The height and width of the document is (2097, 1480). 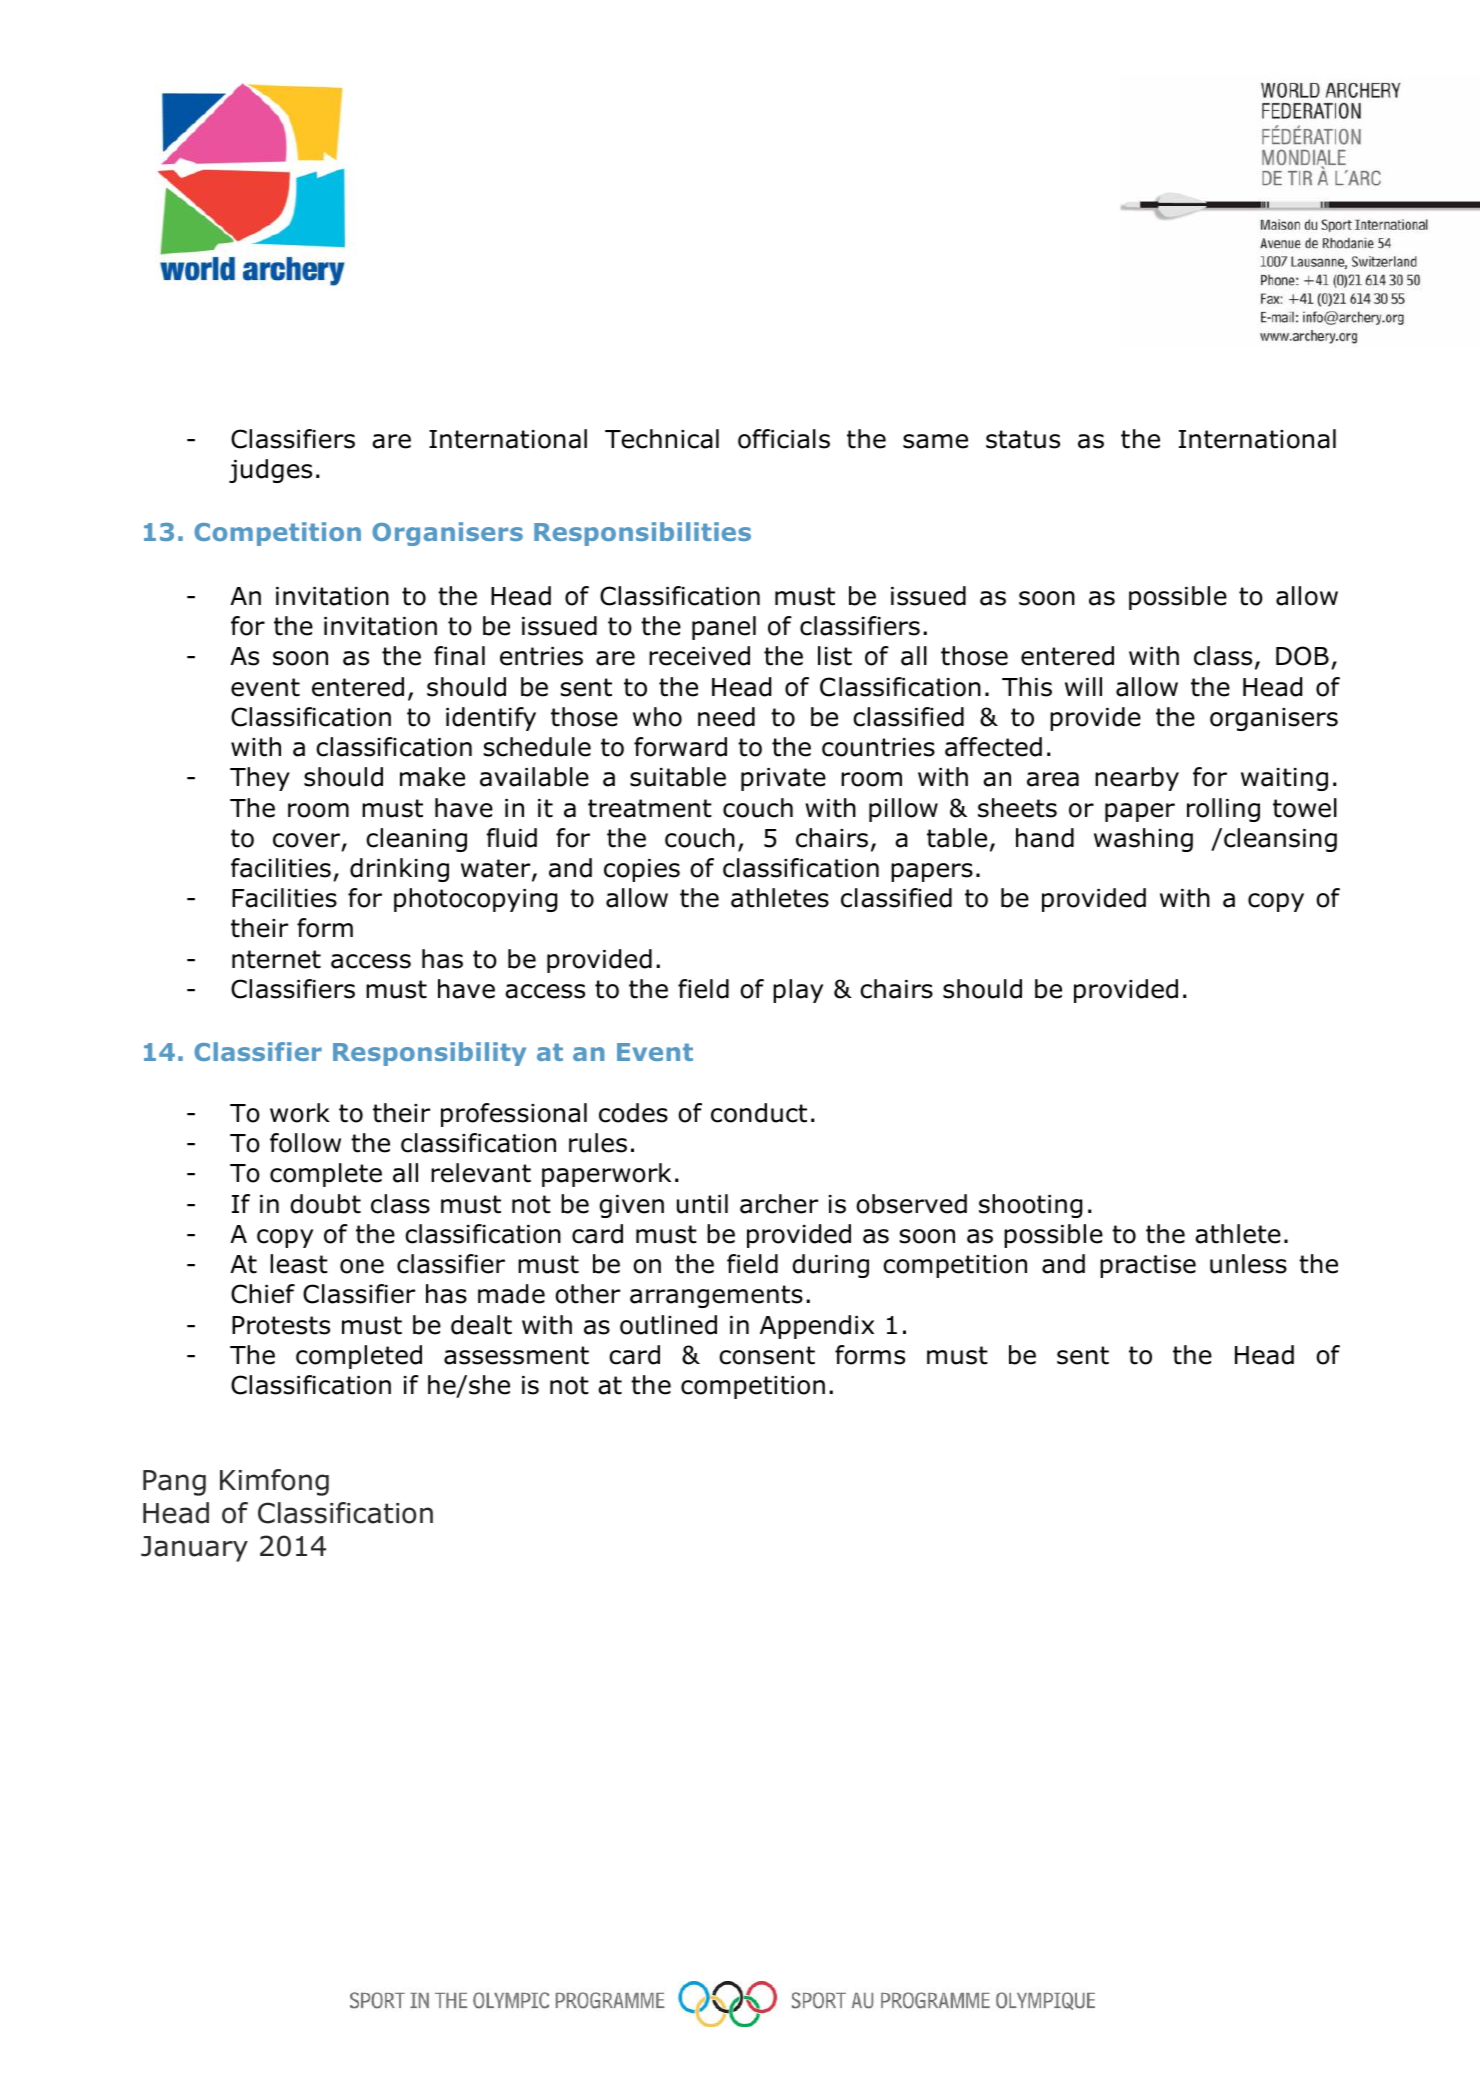 I want to click on will, so click(x=1083, y=686).
